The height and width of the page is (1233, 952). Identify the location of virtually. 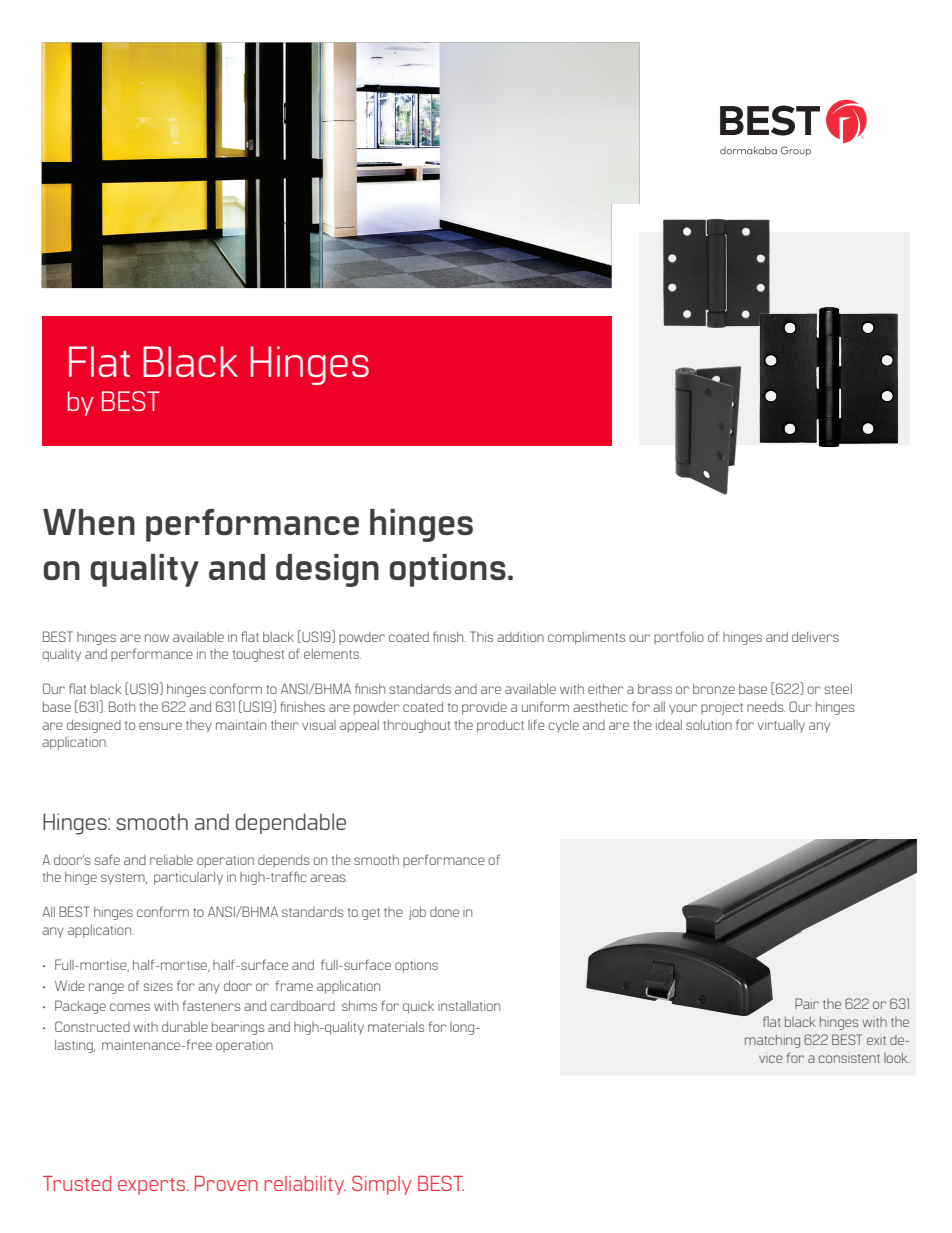
(781, 726).
